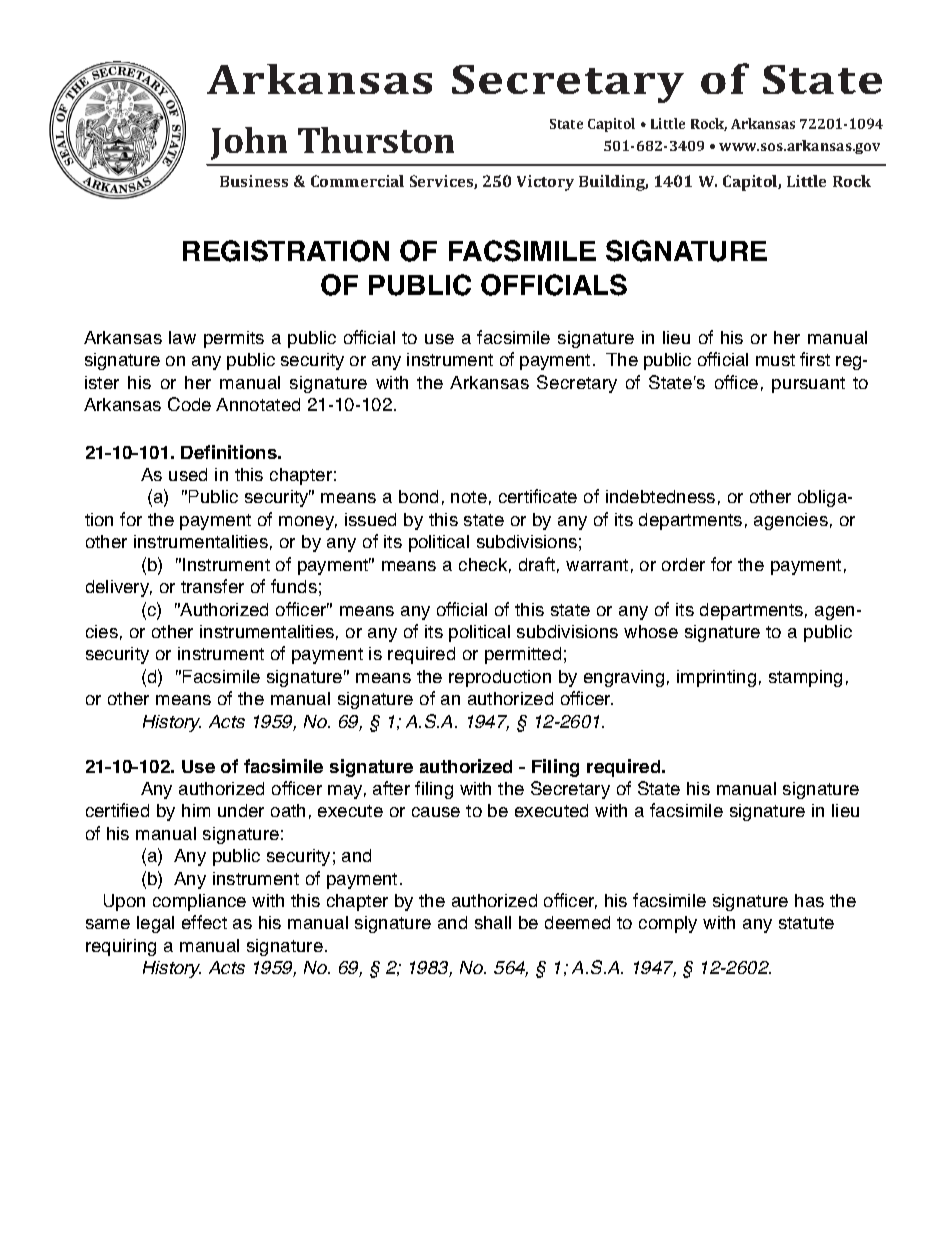  What do you see at coordinates (523, 655) in the image?
I see `permitted` at bounding box center [523, 655].
